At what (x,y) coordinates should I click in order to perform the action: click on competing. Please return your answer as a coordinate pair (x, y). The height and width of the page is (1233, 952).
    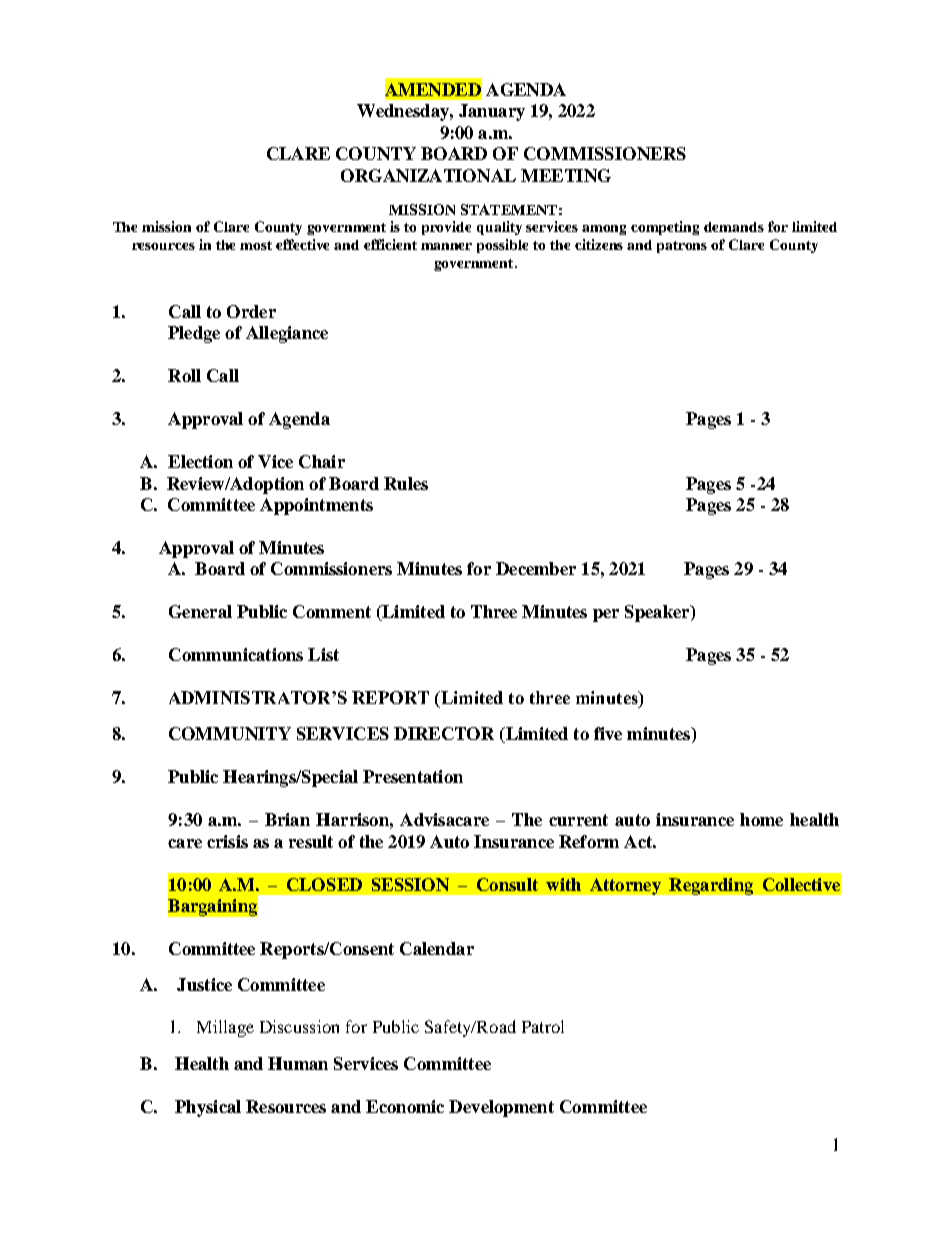
    Looking at the image, I should click on (665, 228).
